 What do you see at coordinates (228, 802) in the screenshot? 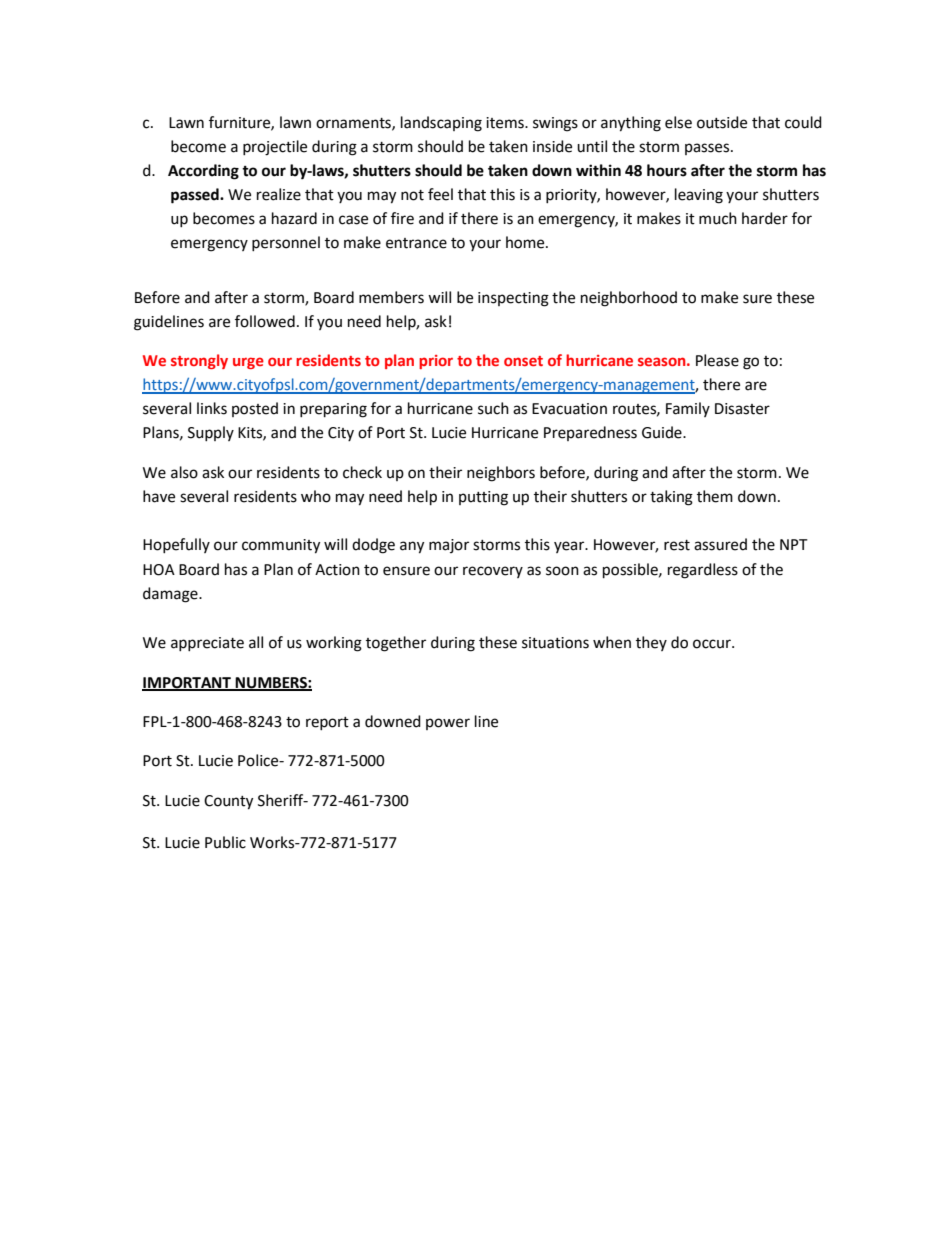
I see `County` at bounding box center [228, 802].
